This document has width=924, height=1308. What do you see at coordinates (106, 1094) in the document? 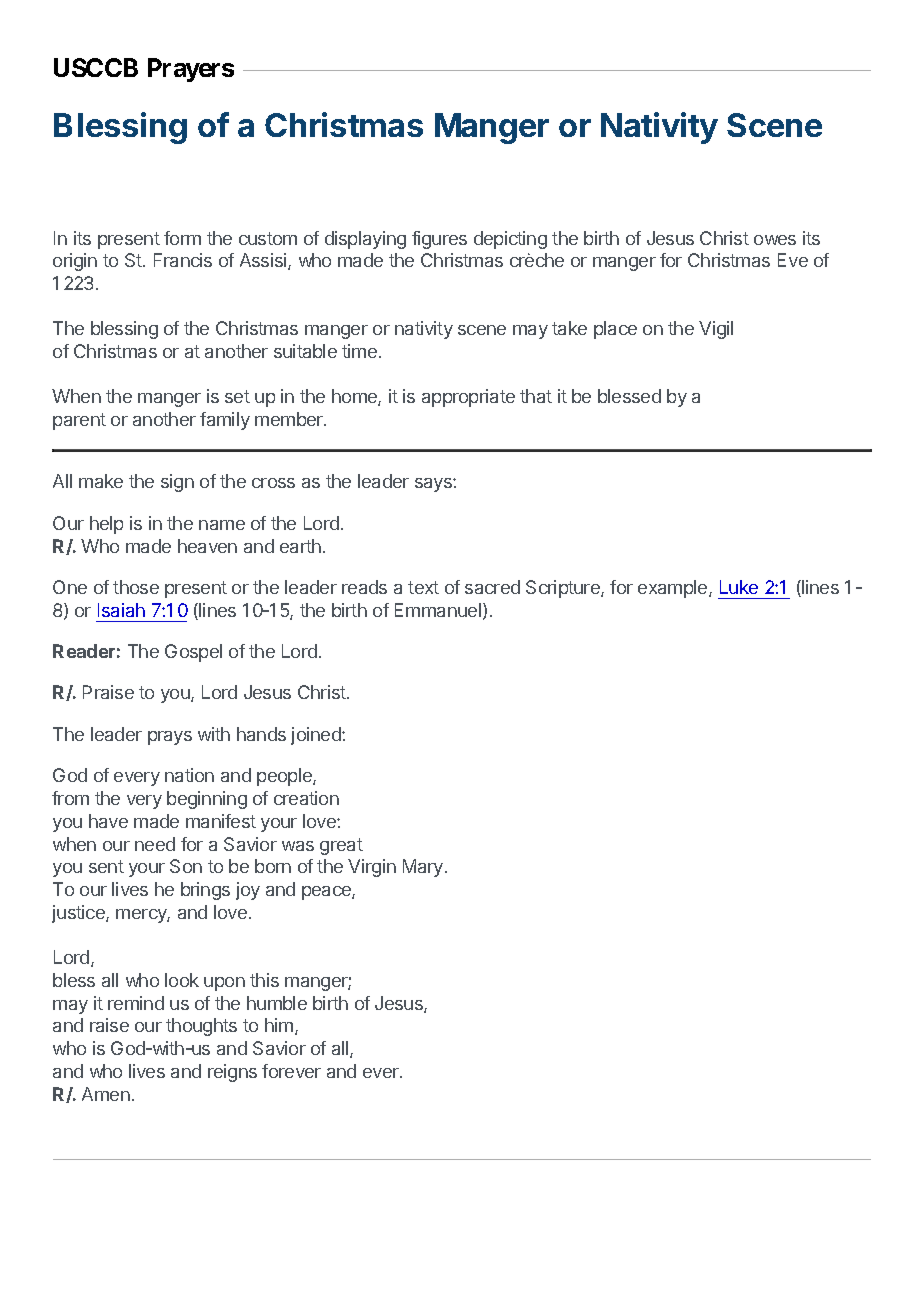
I see `Amen` at bounding box center [106, 1094].
